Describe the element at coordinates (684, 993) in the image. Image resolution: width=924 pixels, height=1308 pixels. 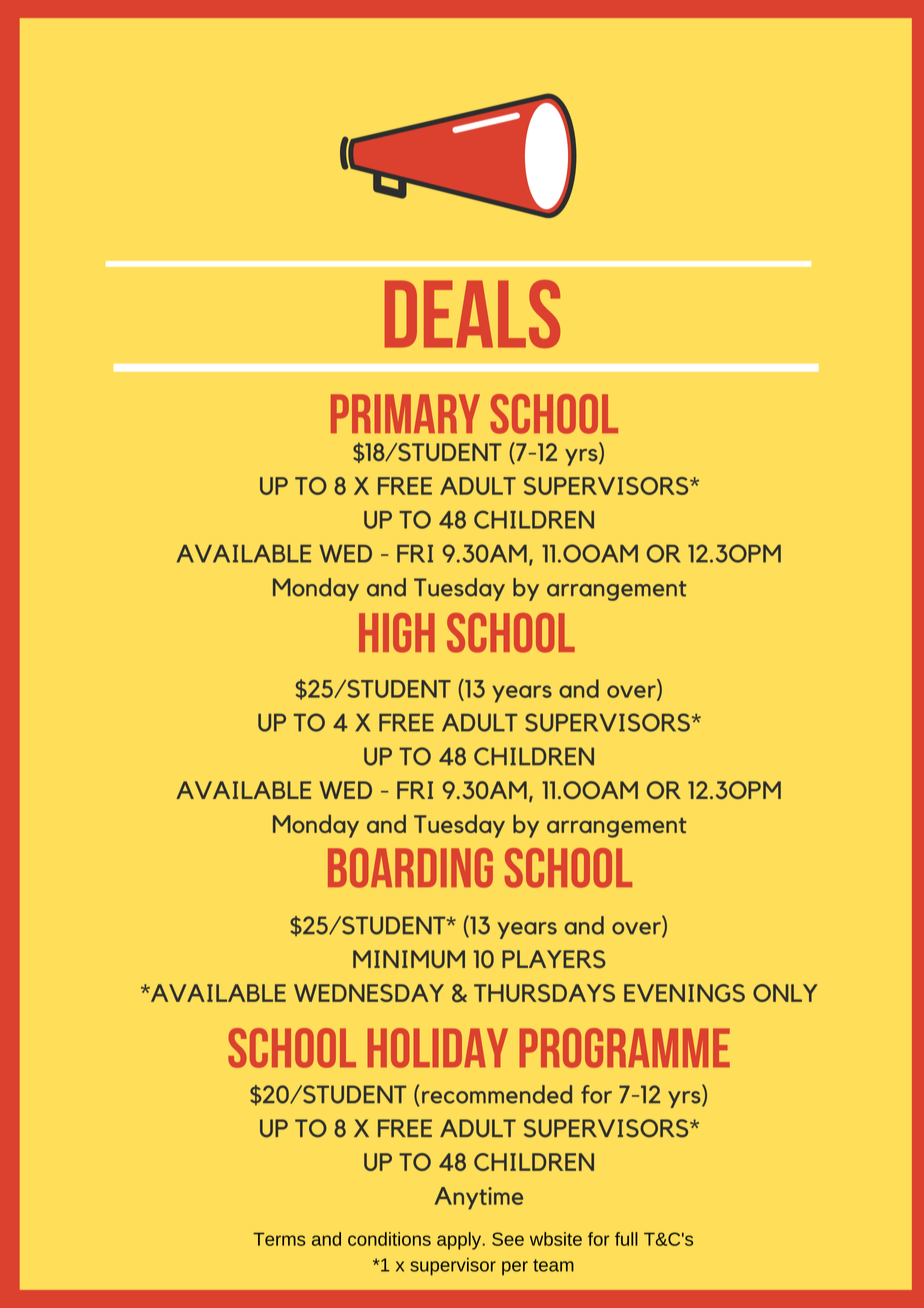
I see `EVENINGS` at that location.
